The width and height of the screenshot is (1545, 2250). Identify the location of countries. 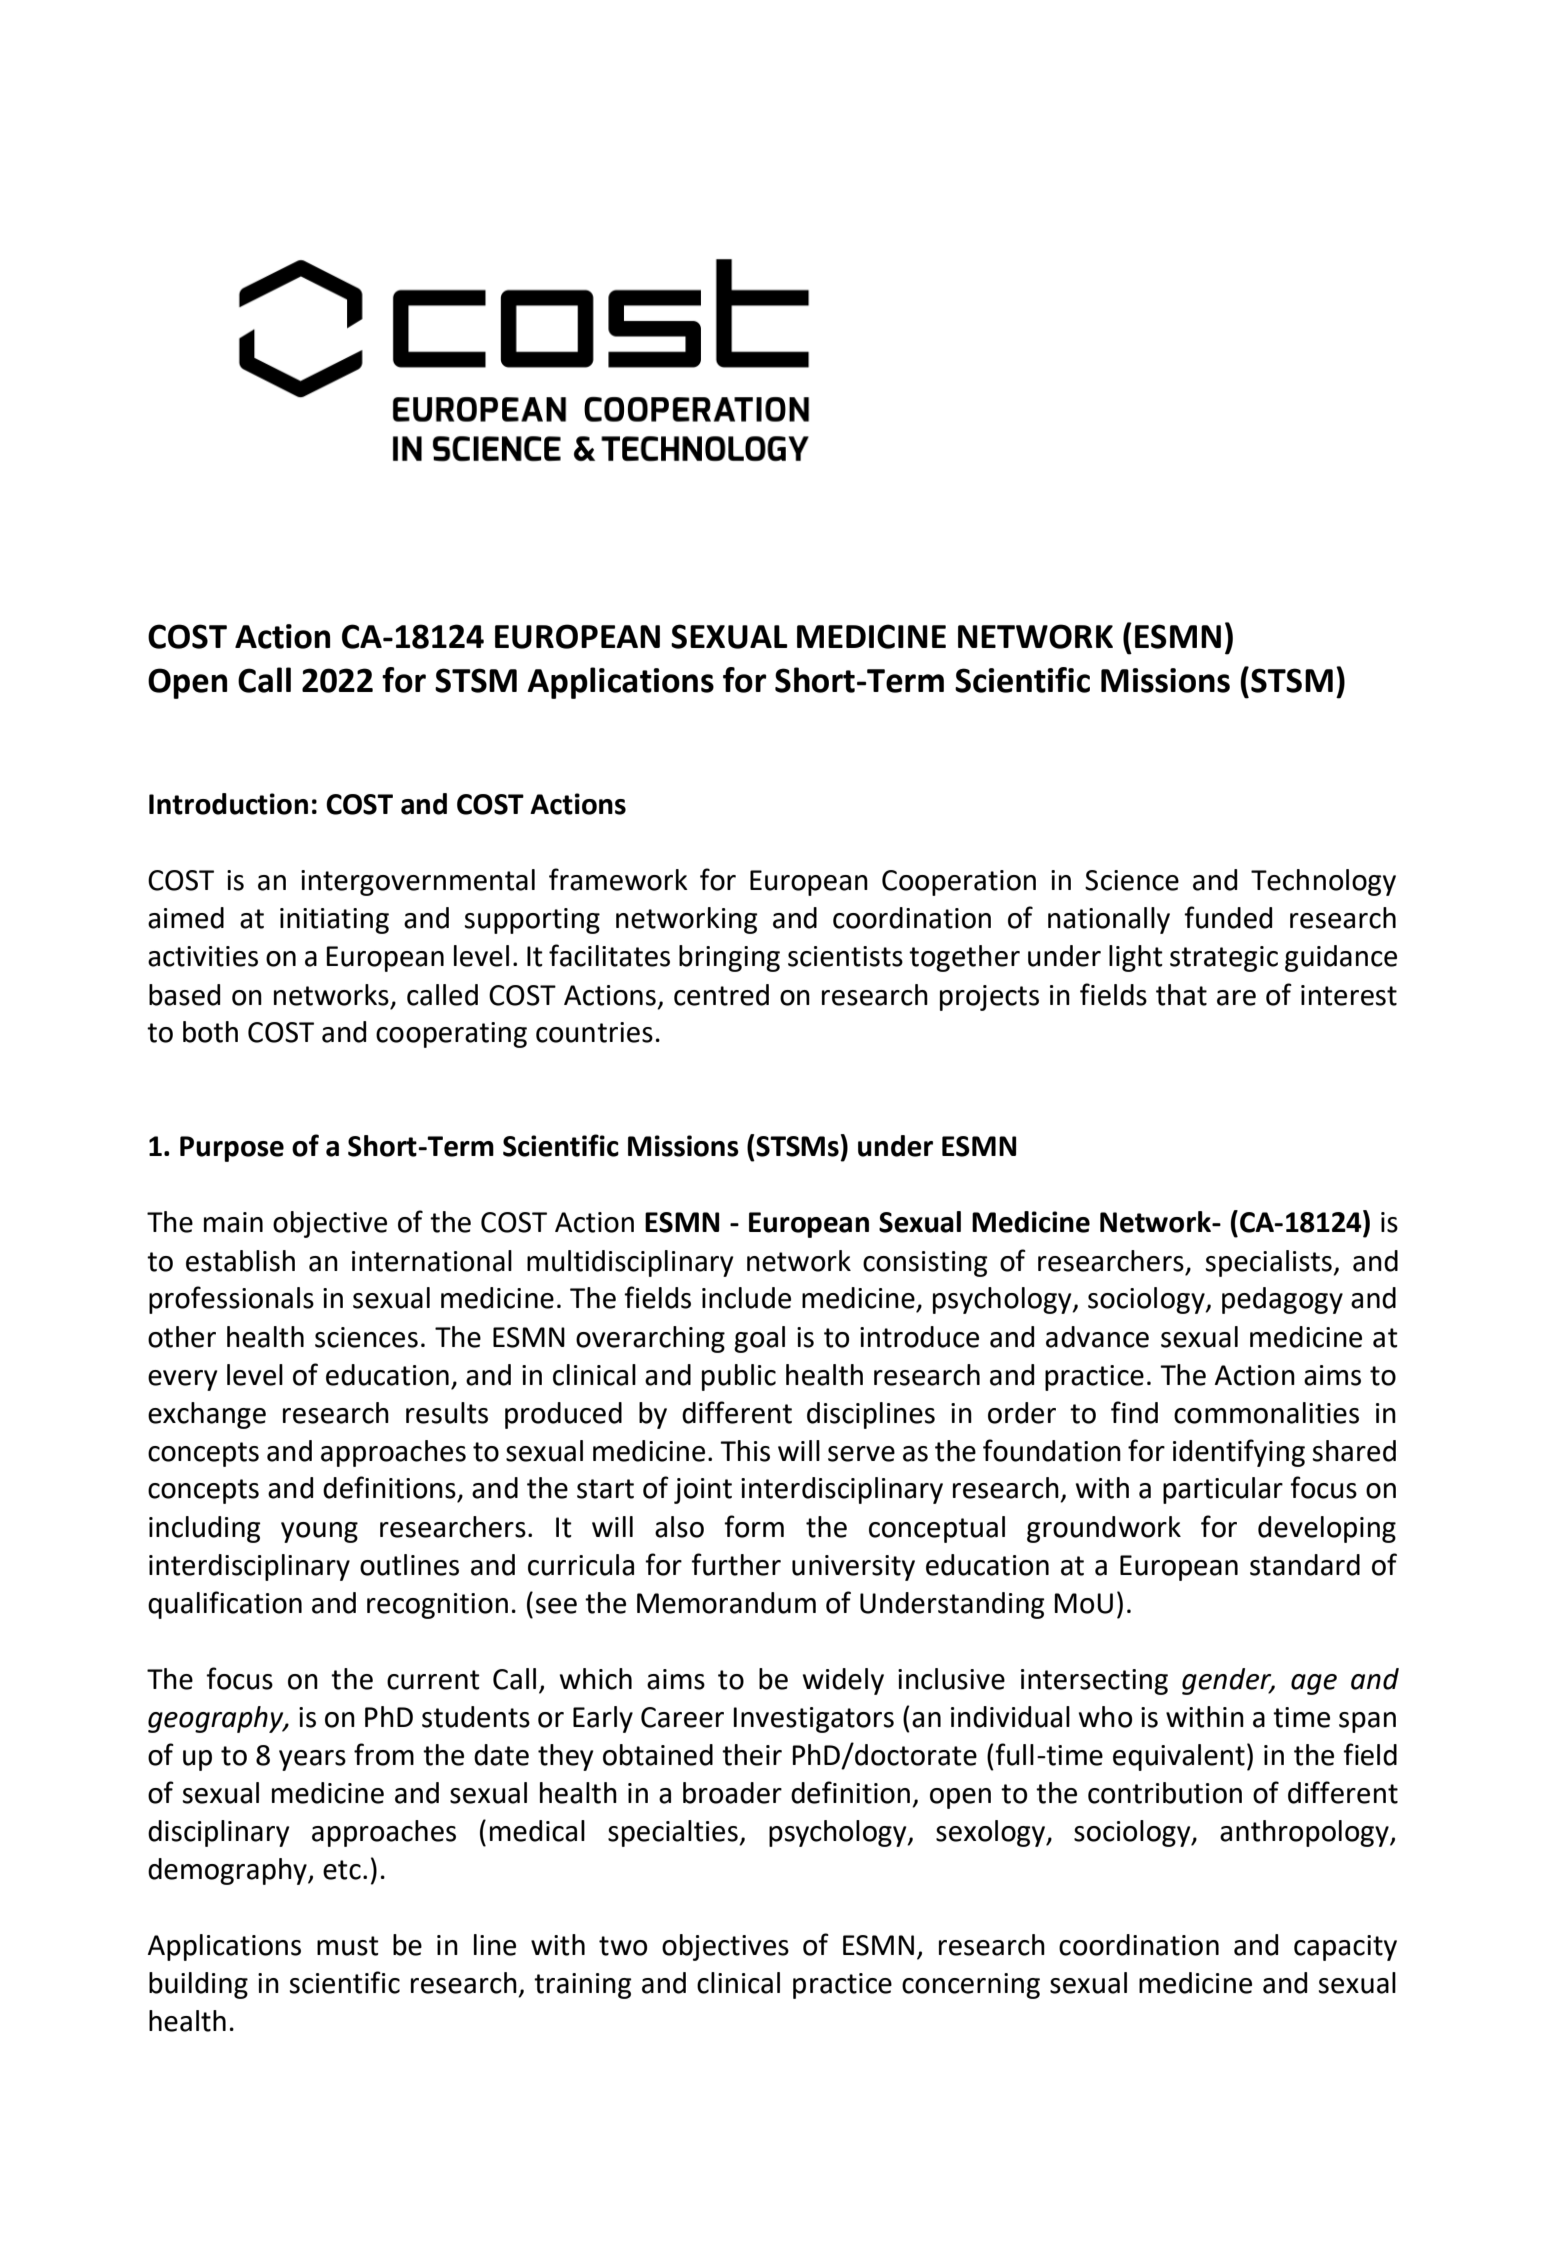
(594, 1032).
